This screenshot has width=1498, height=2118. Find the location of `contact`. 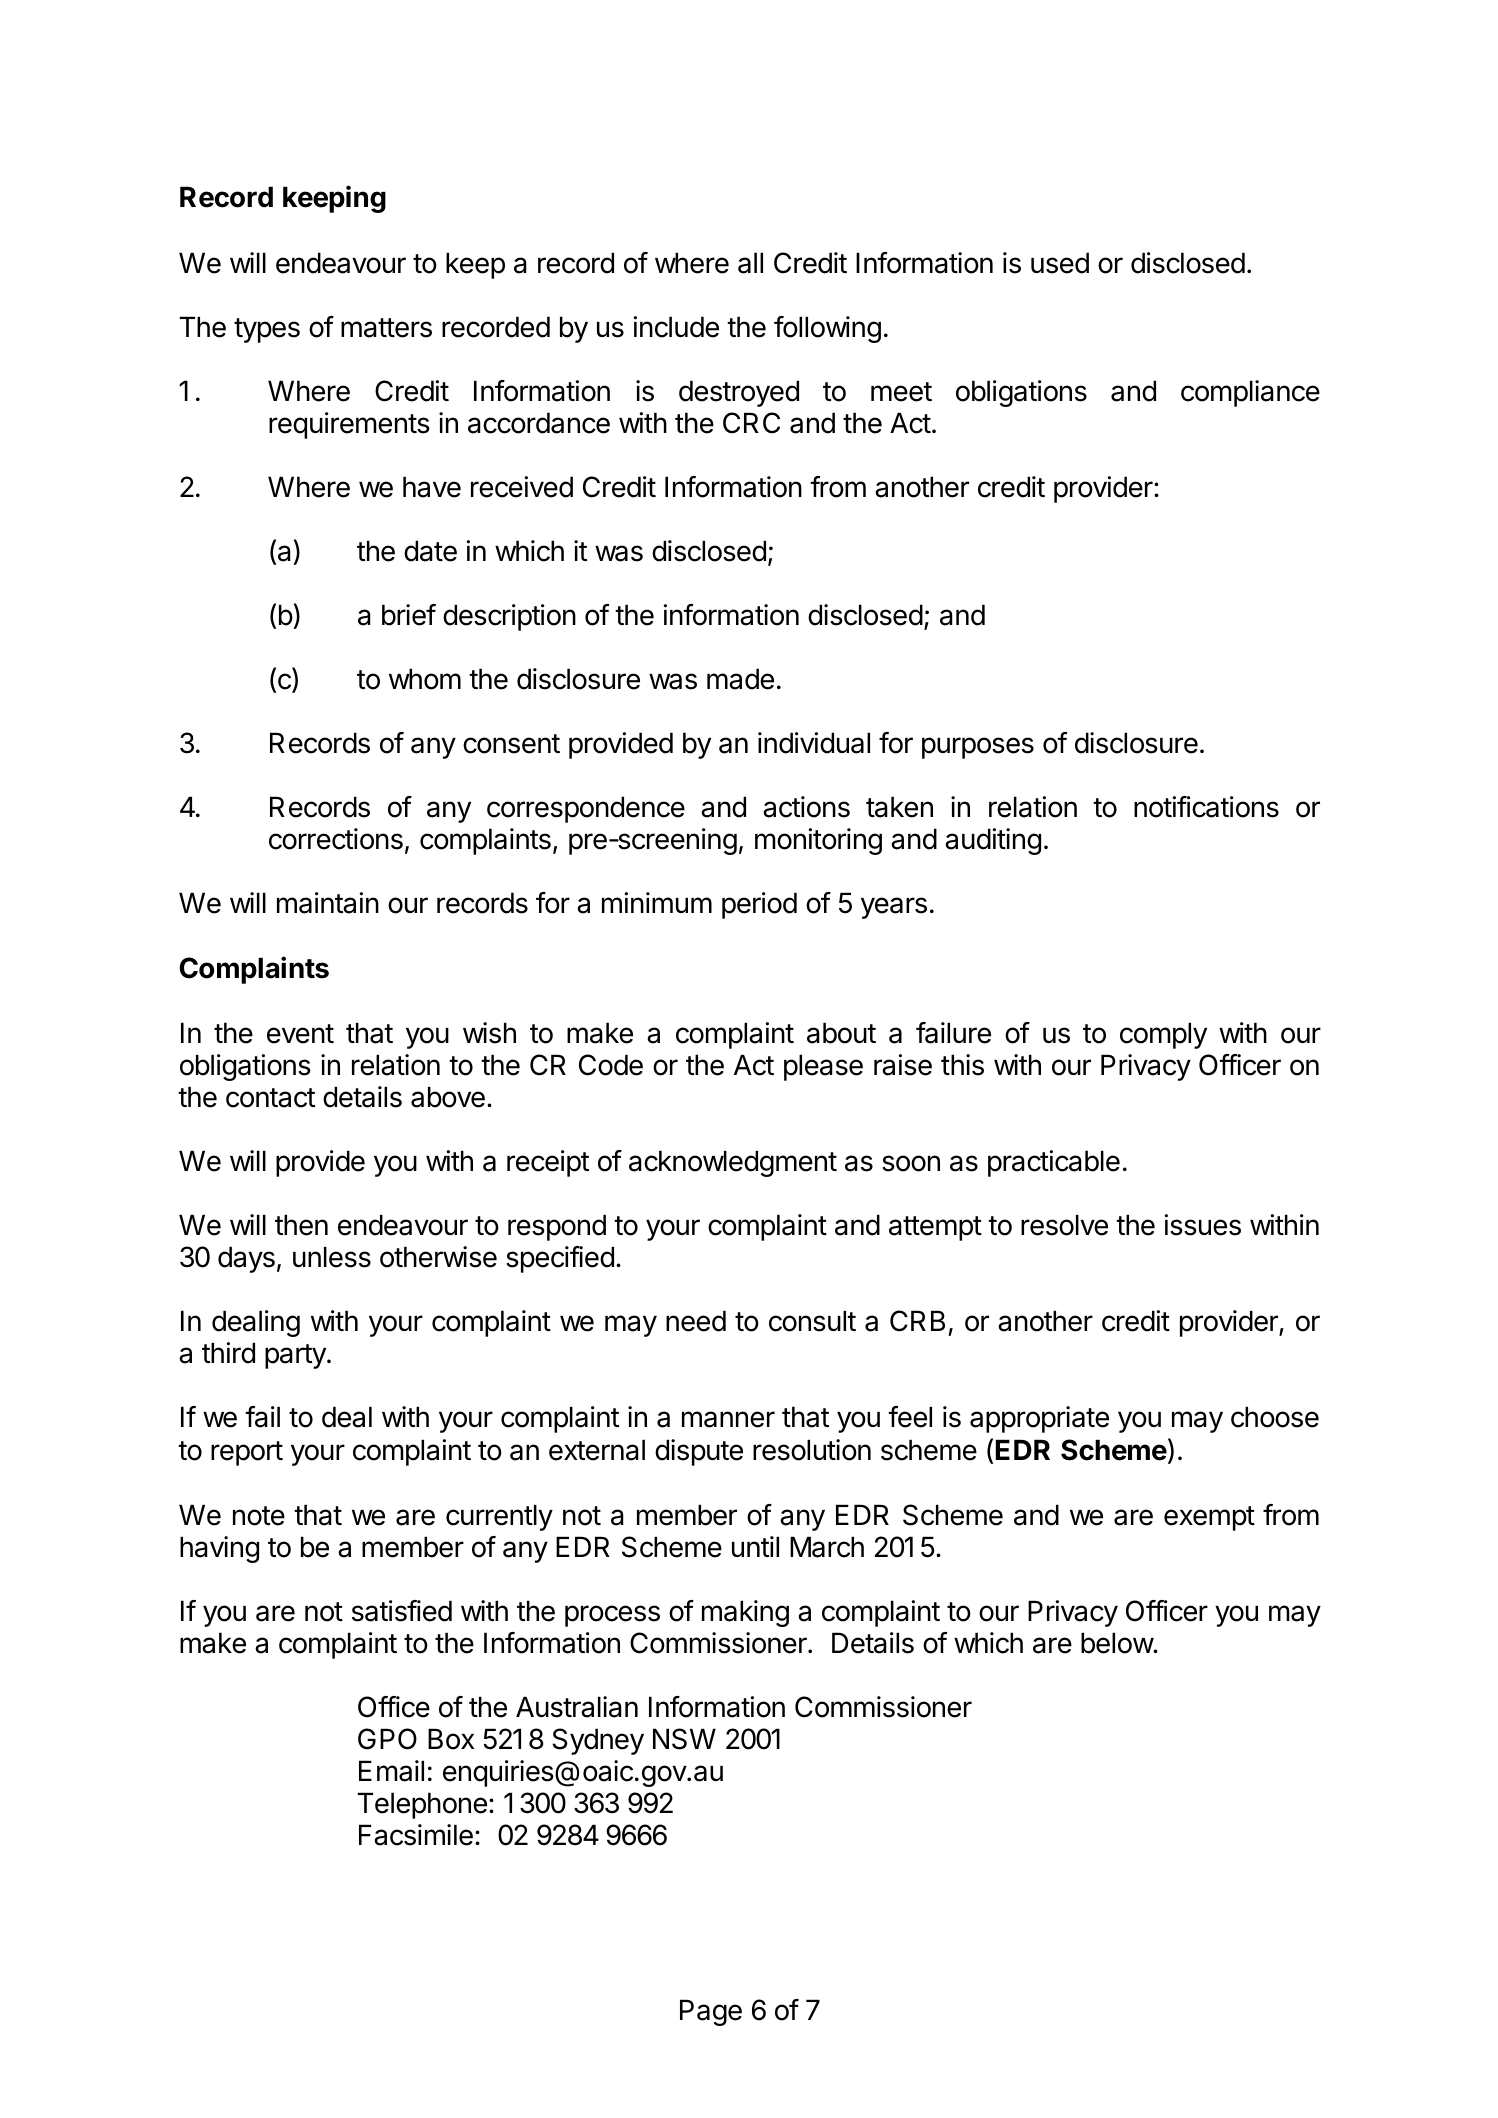

contact is located at coordinates (270, 1098).
